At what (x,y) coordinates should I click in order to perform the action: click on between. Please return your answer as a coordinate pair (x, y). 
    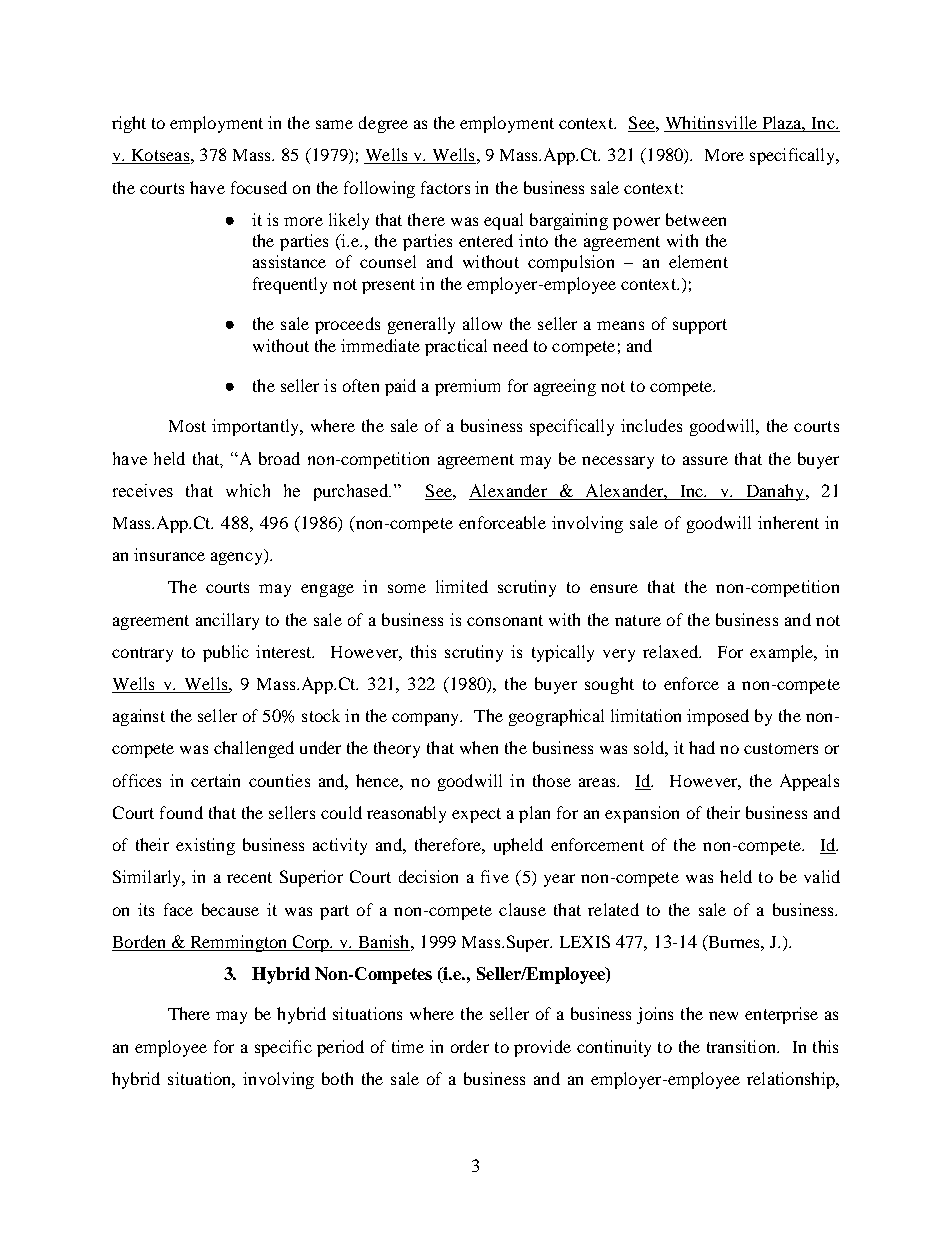
    Looking at the image, I should click on (696, 219).
